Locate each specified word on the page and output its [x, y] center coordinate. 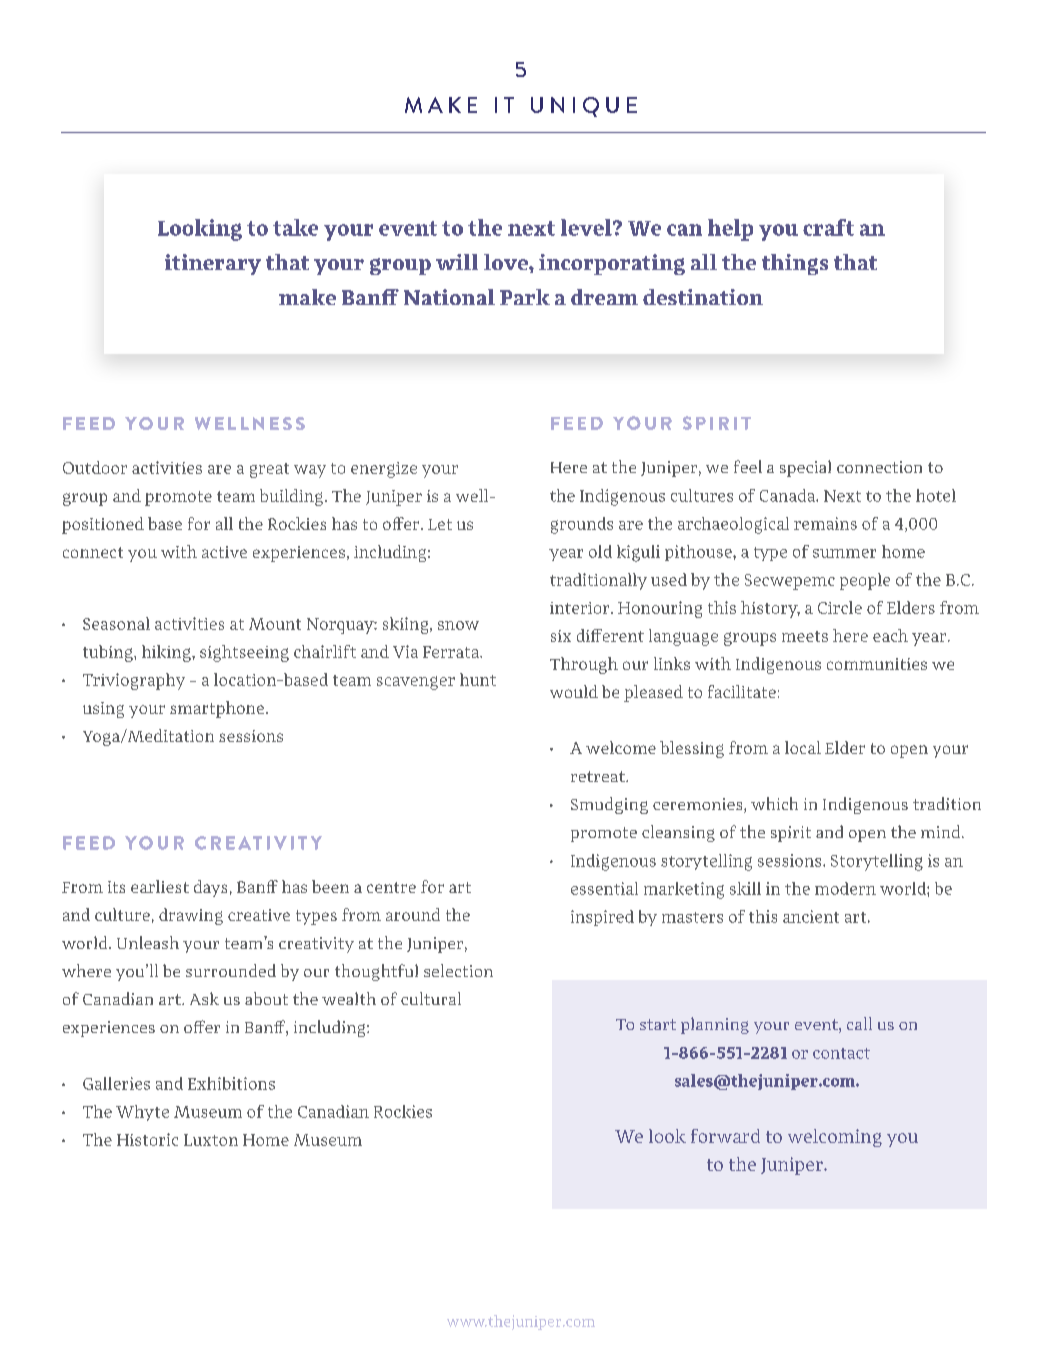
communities [877, 664]
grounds [582, 525]
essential [604, 888]
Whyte [142, 1113]
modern [845, 888]
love [507, 262]
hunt [478, 679]
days [210, 888]
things [795, 264]
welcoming [835, 1138]
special [805, 468]
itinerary [213, 264]
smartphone [217, 709]
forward [725, 1136]
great [269, 470]
